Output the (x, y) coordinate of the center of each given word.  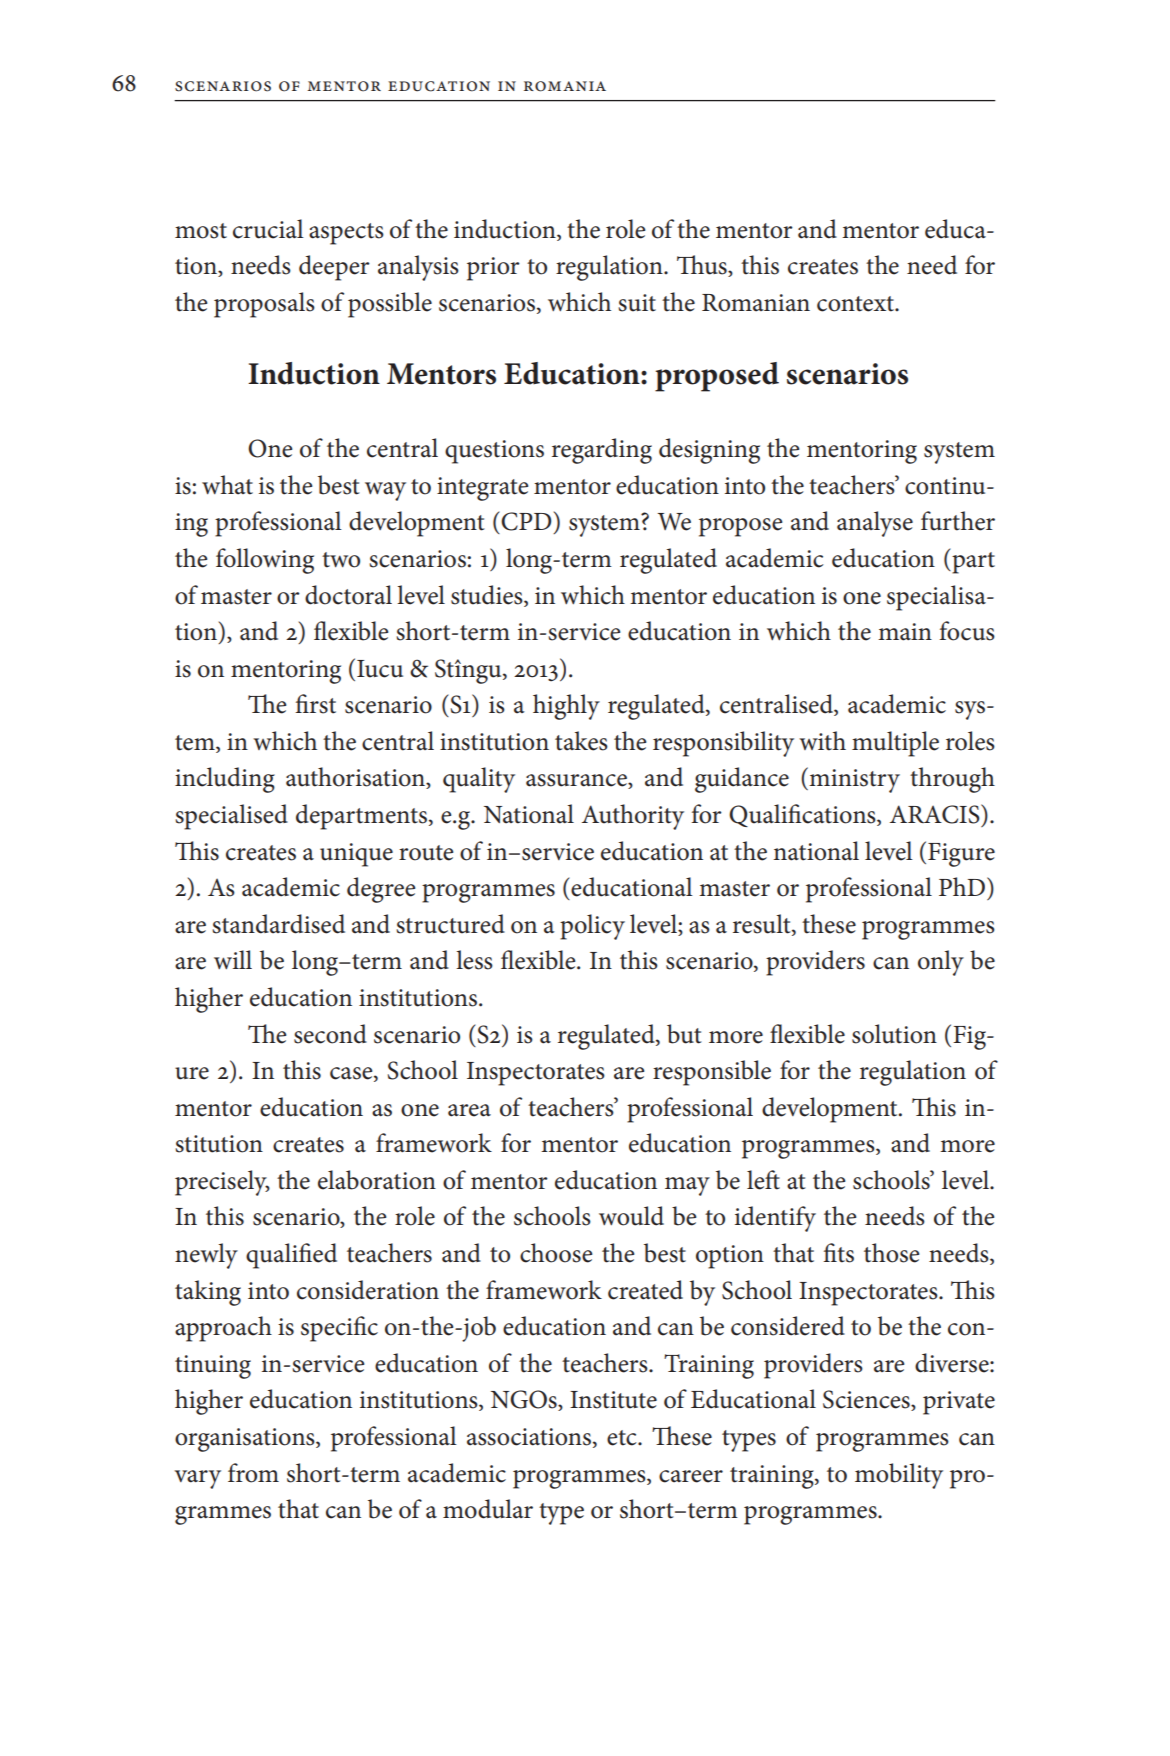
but (684, 1034)
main (905, 632)
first (316, 704)
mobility (899, 1476)
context (856, 304)
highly (566, 707)
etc (623, 1438)
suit (637, 303)
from (253, 1473)
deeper (334, 268)
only (941, 963)
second (330, 1034)
